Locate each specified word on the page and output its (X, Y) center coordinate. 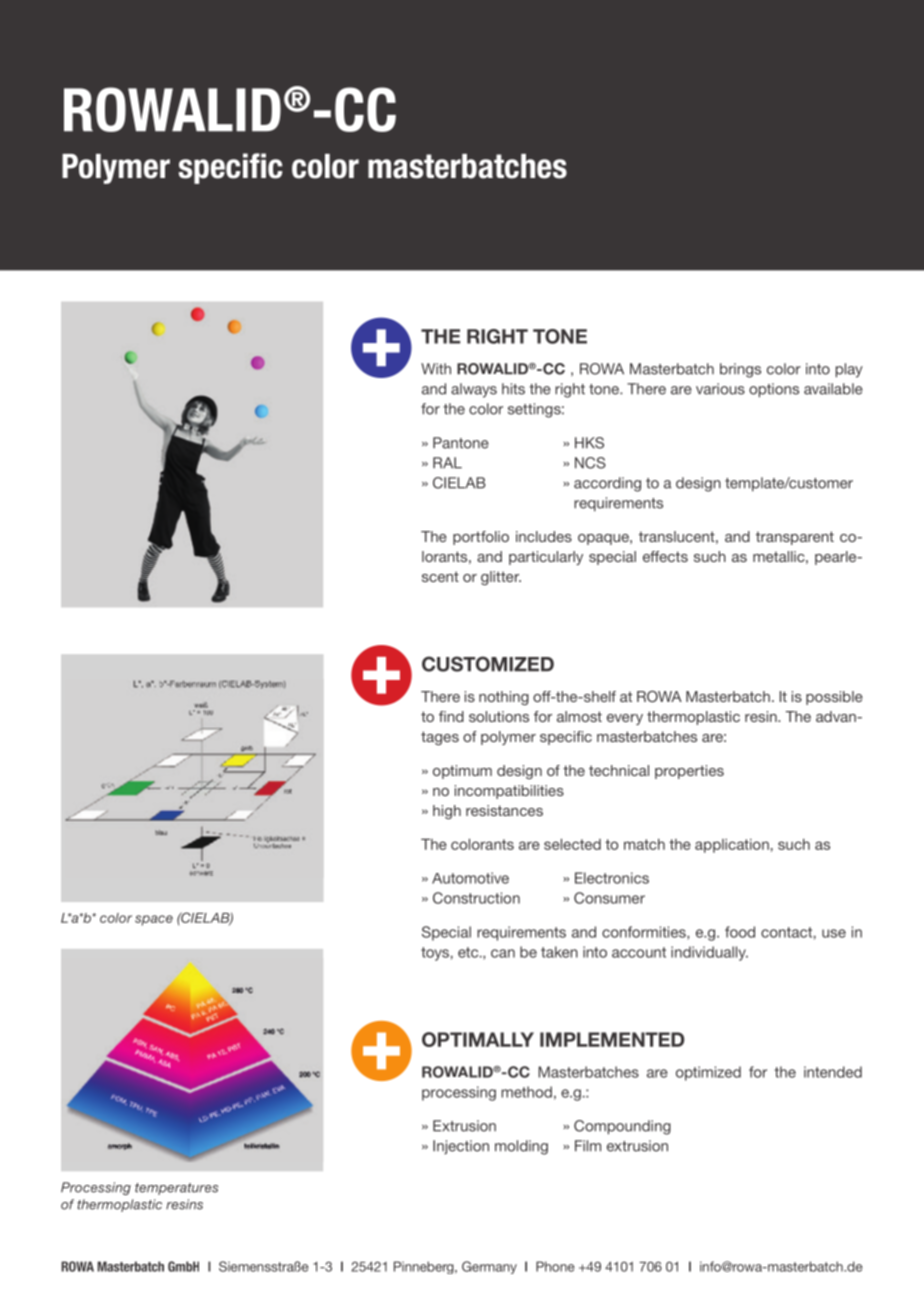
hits (513, 389)
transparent (795, 538)
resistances (504, 810)
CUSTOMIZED (488, 664)
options (774, 390)
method (526, 1092)
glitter (501, 578)
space (154, 920)
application (732, 846)
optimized (708, 1073)
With (436, 369)
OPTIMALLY (478, 1039)
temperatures (176, 1189)
